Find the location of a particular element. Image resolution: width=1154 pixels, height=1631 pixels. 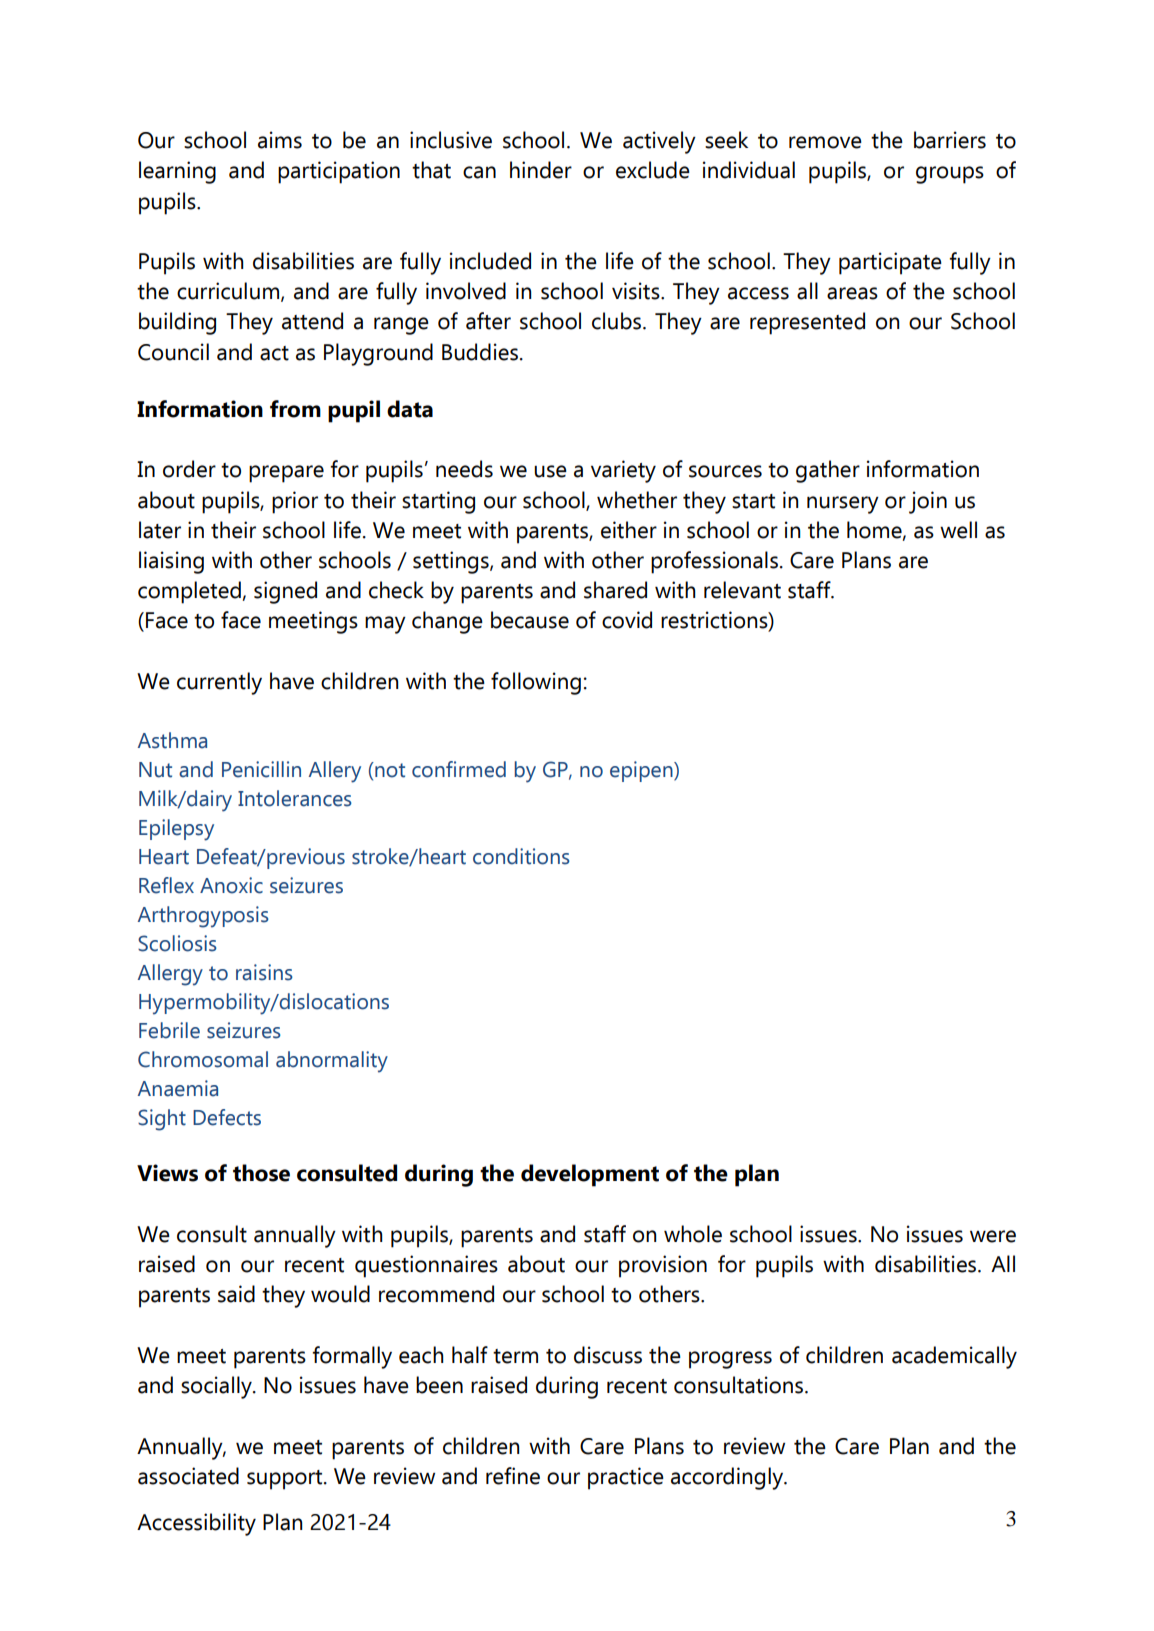

Anoxic is located at coordinates (231, 885).
